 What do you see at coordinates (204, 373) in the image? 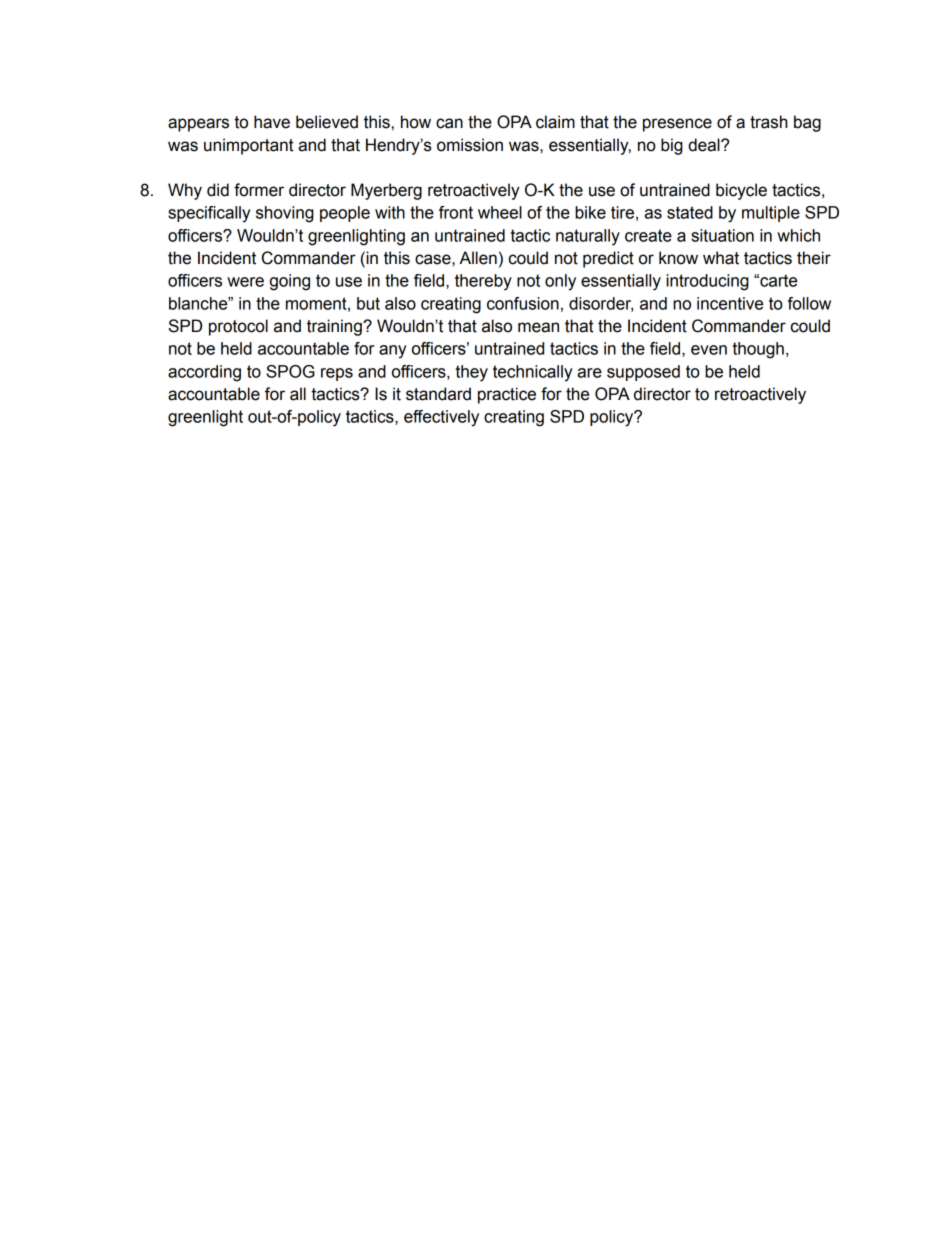
I see `according` at bounding box center [204, 373].
